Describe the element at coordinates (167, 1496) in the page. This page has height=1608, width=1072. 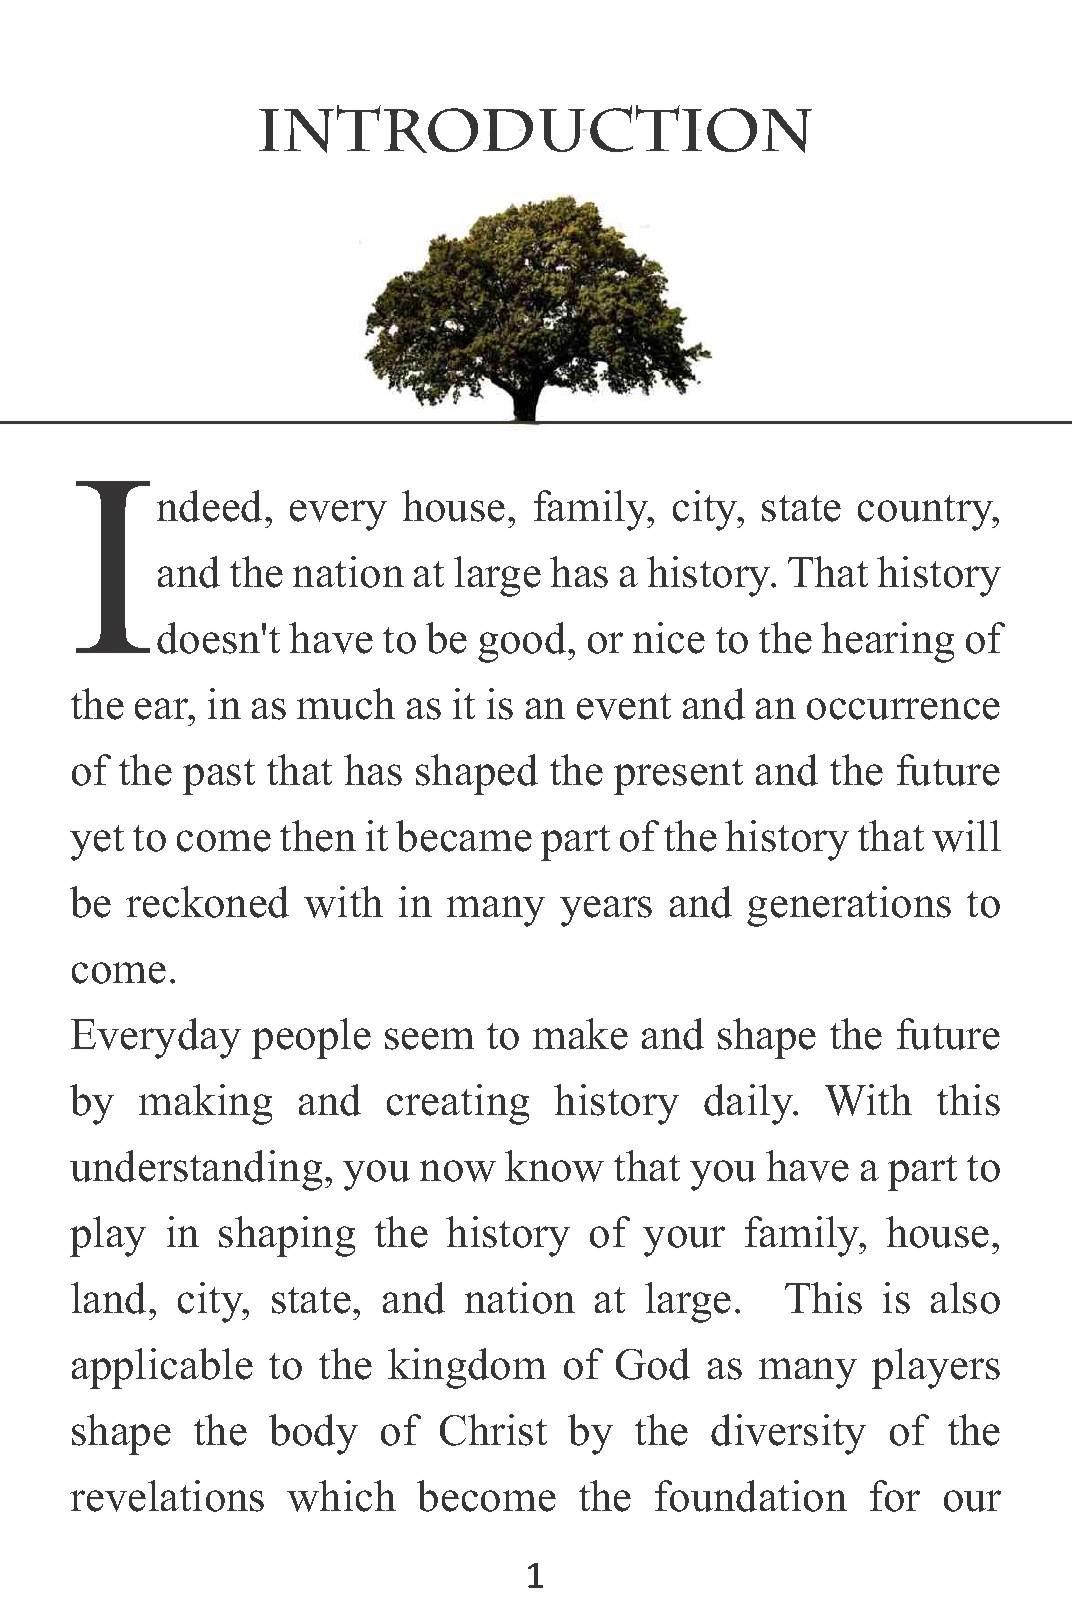
I see `revelations` at that location.
